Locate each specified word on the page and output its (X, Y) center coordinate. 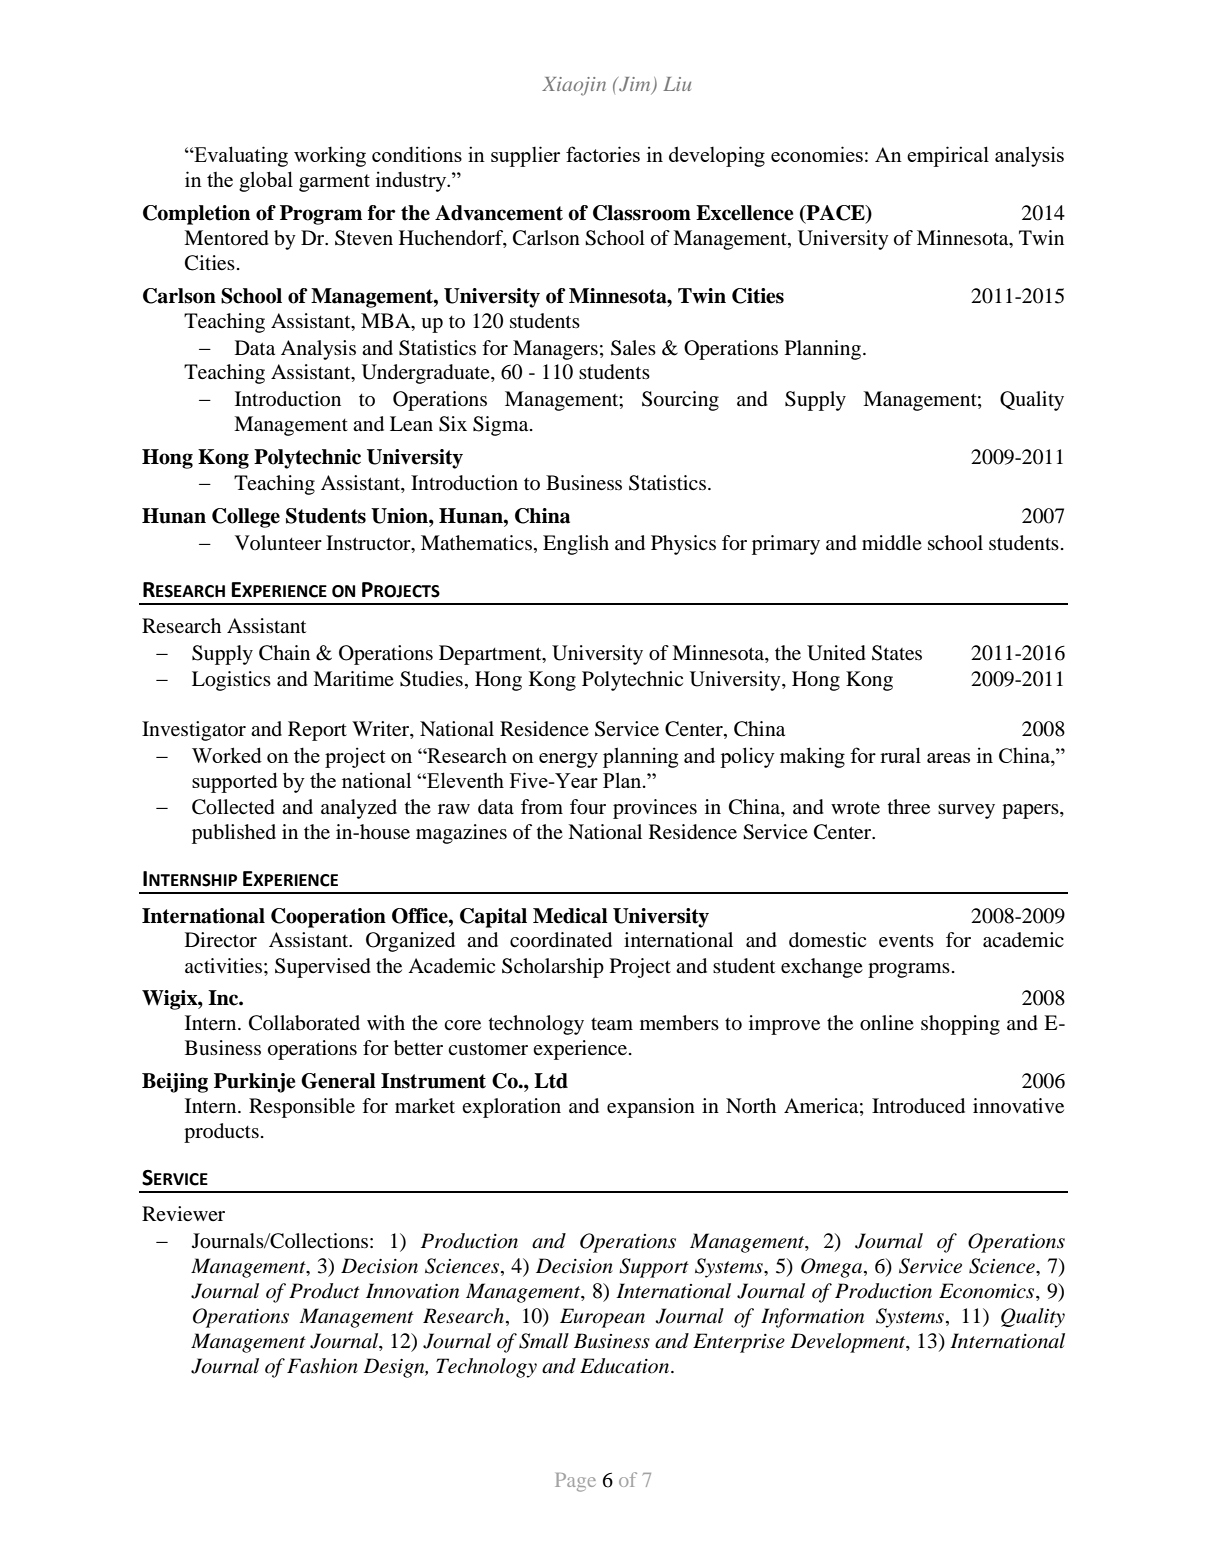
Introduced (918, 1106)
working (330, 156)
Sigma (502, 426)
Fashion (322, 1366)
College (246, 518)
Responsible (302, 1108)
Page (575, 1482)
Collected (233, 807)
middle (892, 543)
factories (603, 154)
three (909, 806)
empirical (948, 156)
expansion (651, 1108)
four (588, 807)
